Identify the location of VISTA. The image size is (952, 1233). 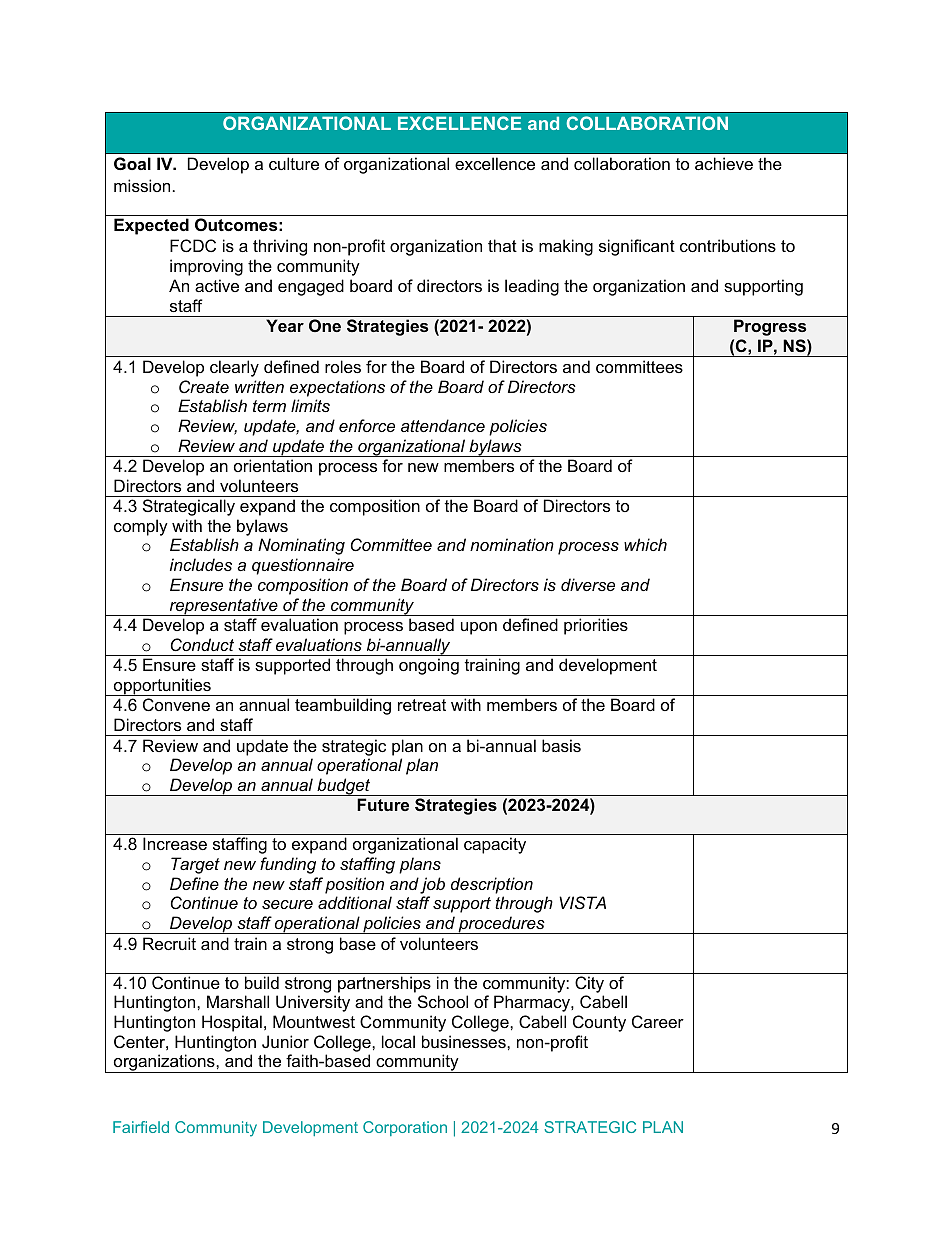
(582, 902).
